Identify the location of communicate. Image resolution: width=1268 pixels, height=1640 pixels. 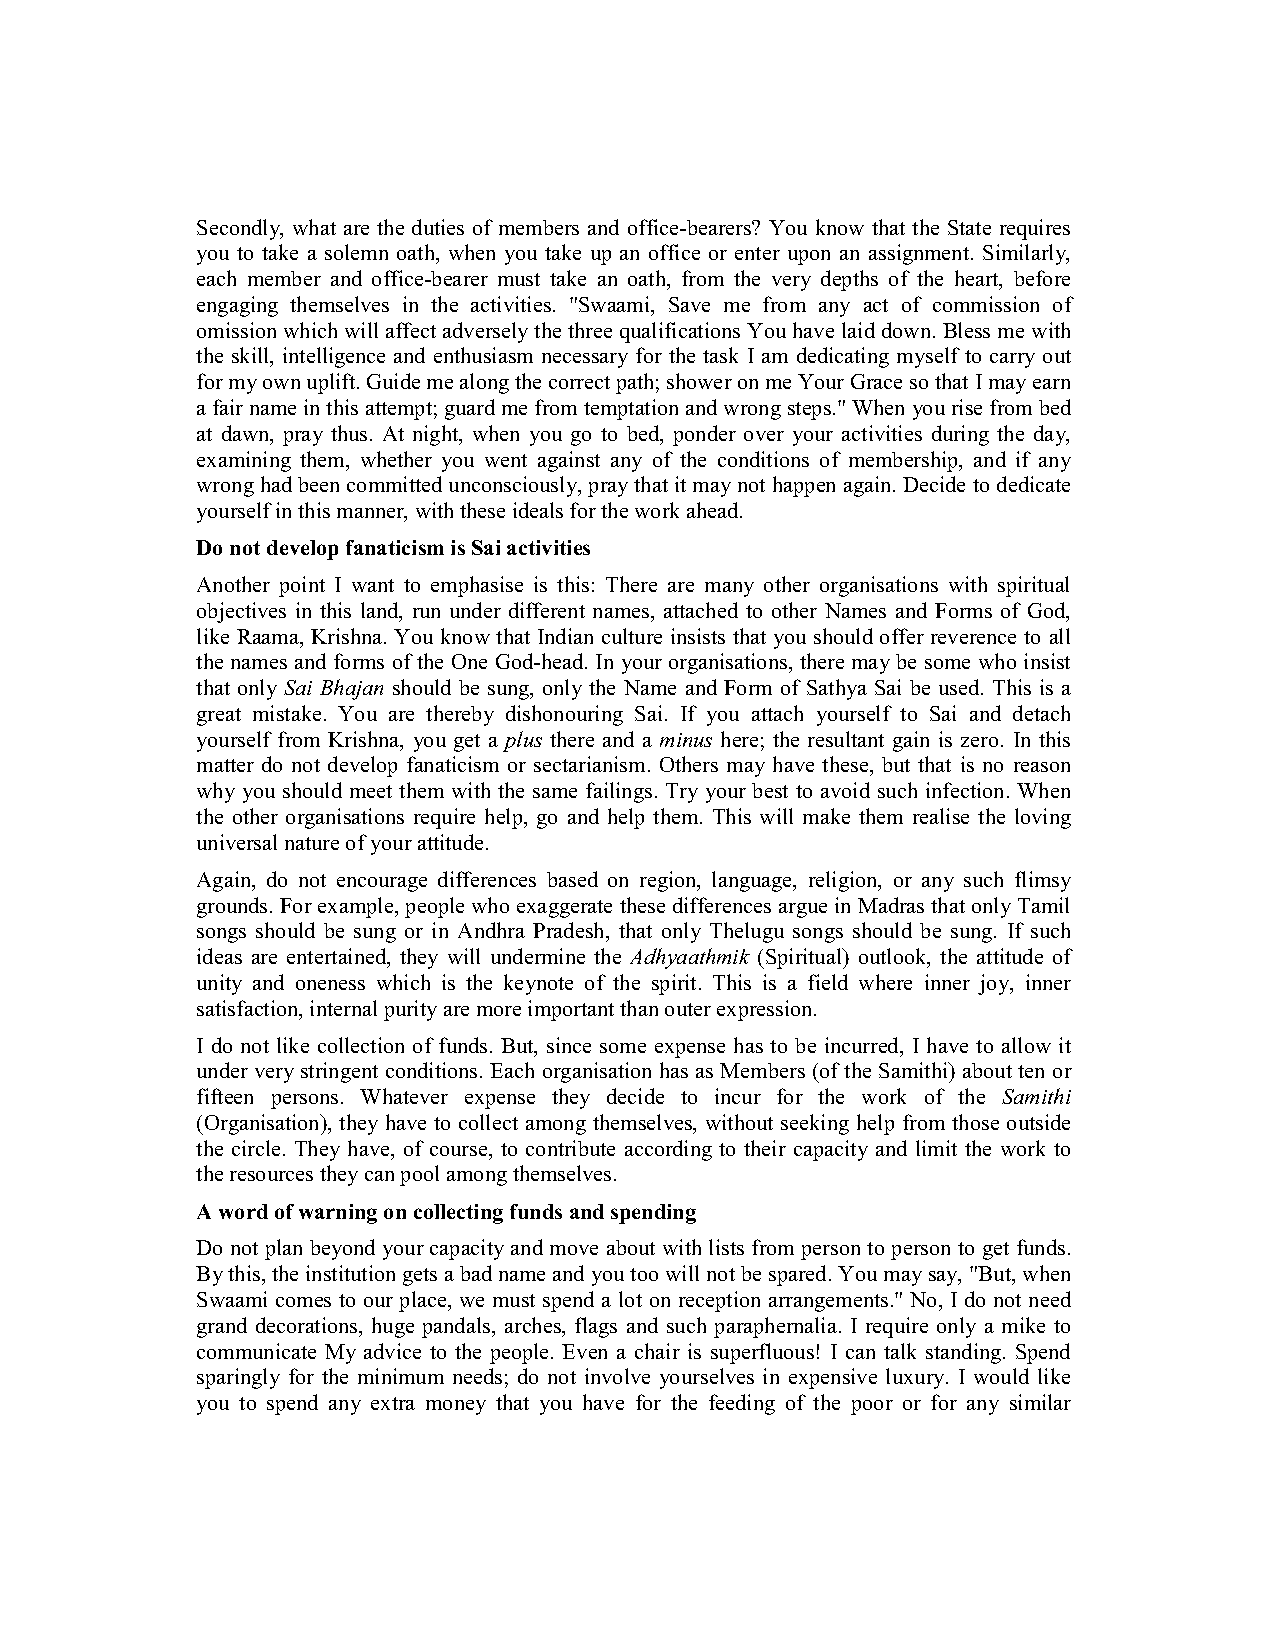
(256, 1351).
